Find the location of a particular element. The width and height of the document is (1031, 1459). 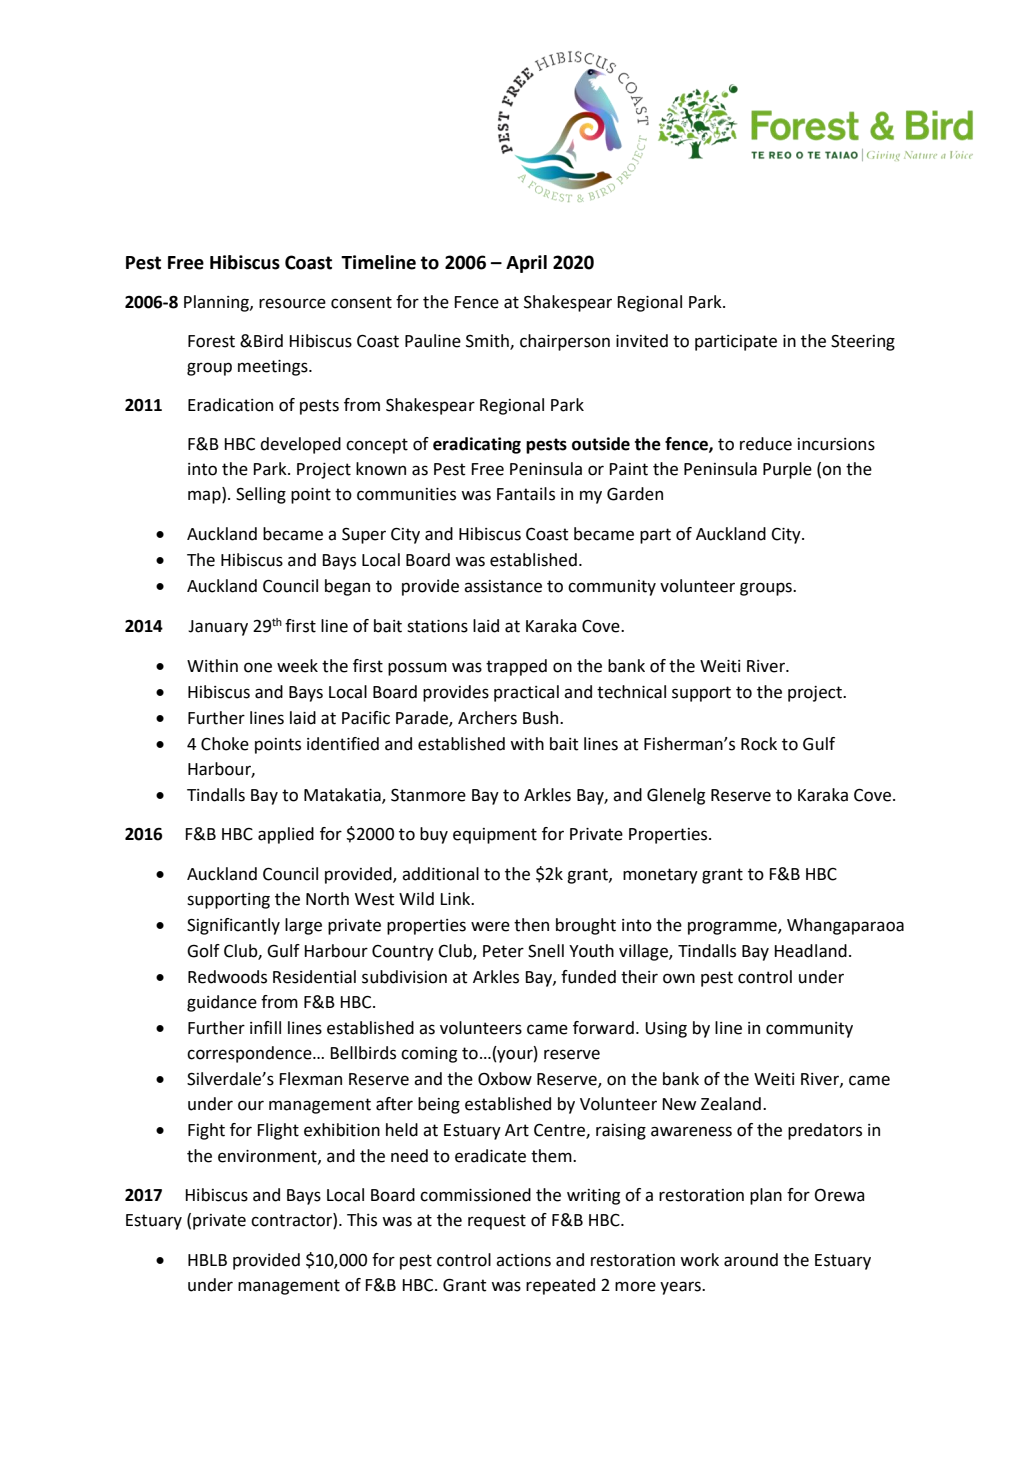

April is located at coordinates (526, 264).
